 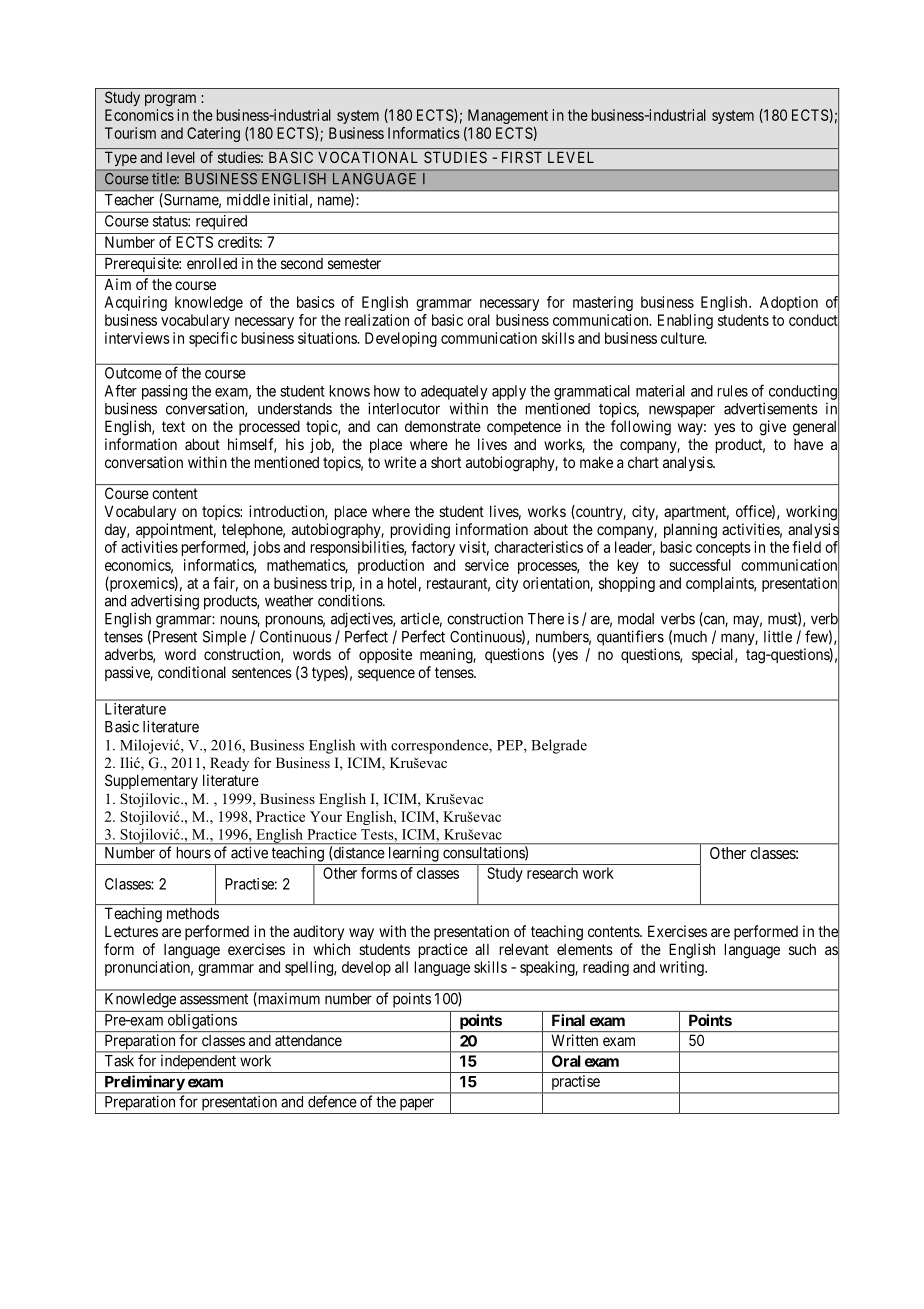 I want to click on Preliminary, so click(x=144, y=1084).
